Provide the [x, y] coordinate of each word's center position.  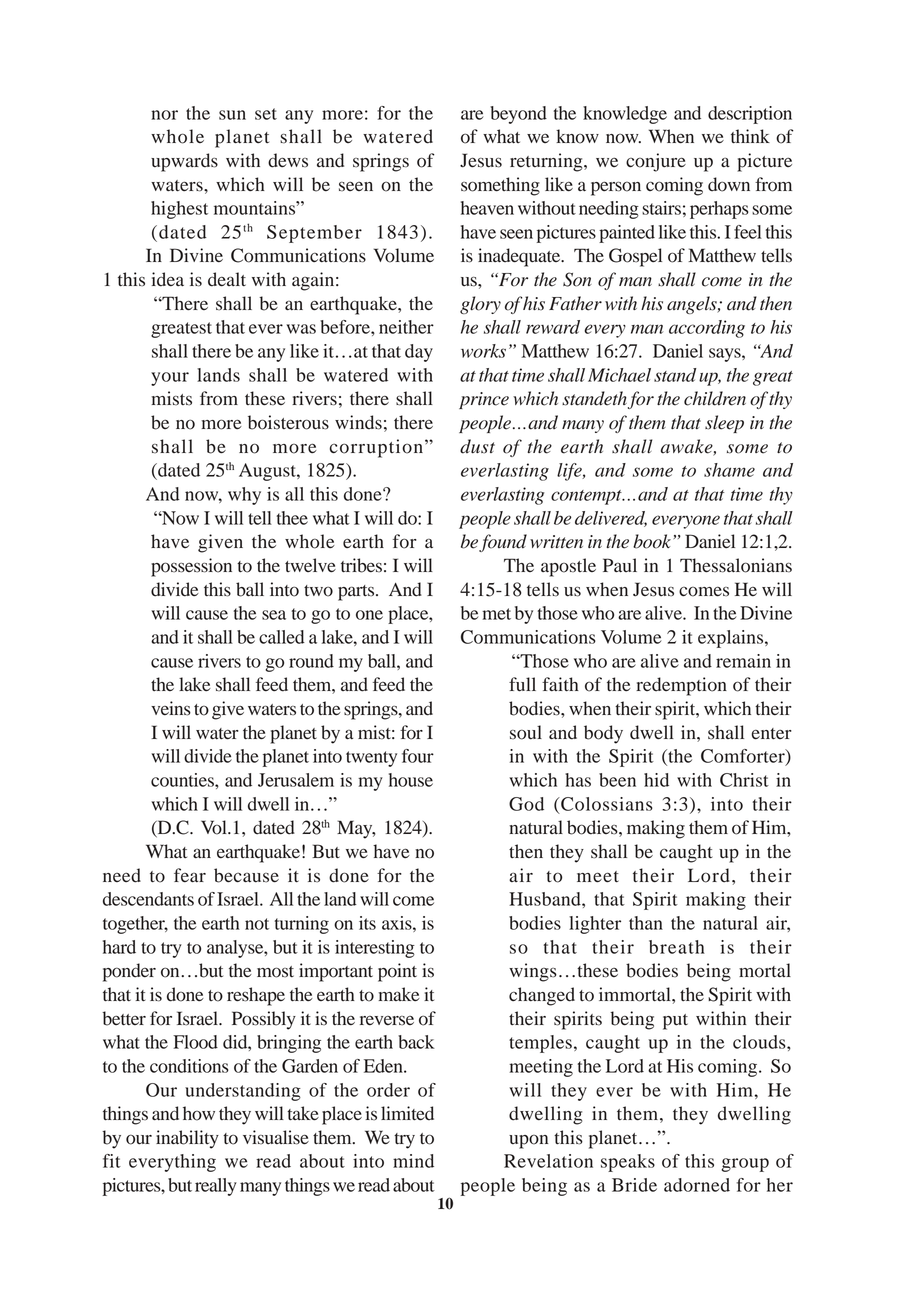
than [646, 923]
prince [484, 400]
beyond [518, 115]
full [522, 684]
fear [190, 875]
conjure [656, 162]
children [715, 398]
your [170, 379]
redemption [681, 686]
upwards [184, 162]
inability [187, 1139]
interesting [375, 949]
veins [171, 708]
